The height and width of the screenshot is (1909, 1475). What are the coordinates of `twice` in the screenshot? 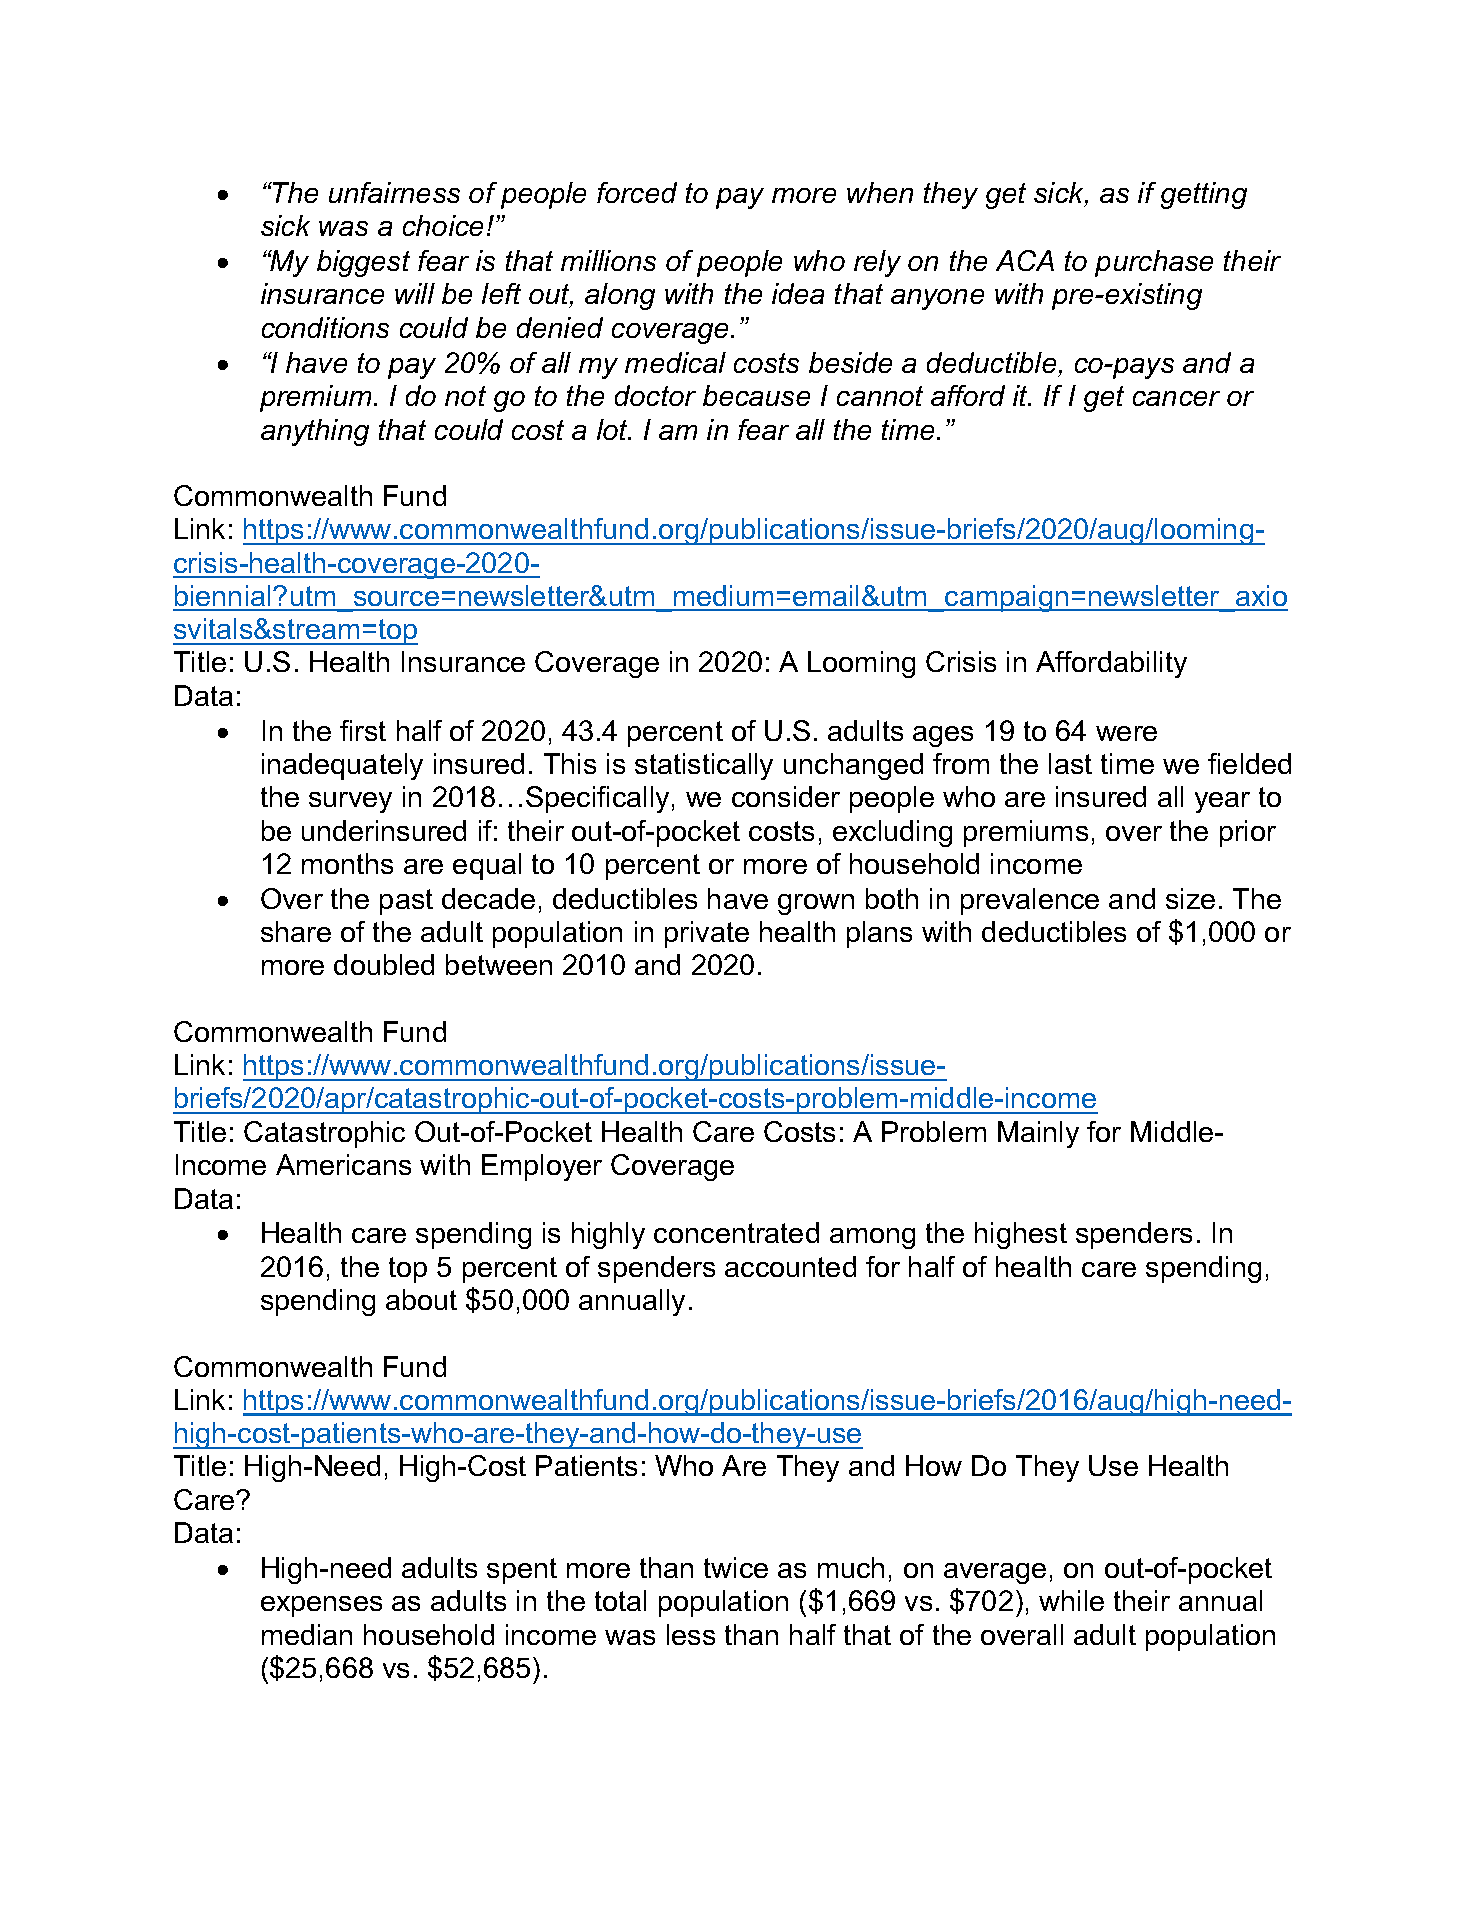 It's located at (736, 1567).
